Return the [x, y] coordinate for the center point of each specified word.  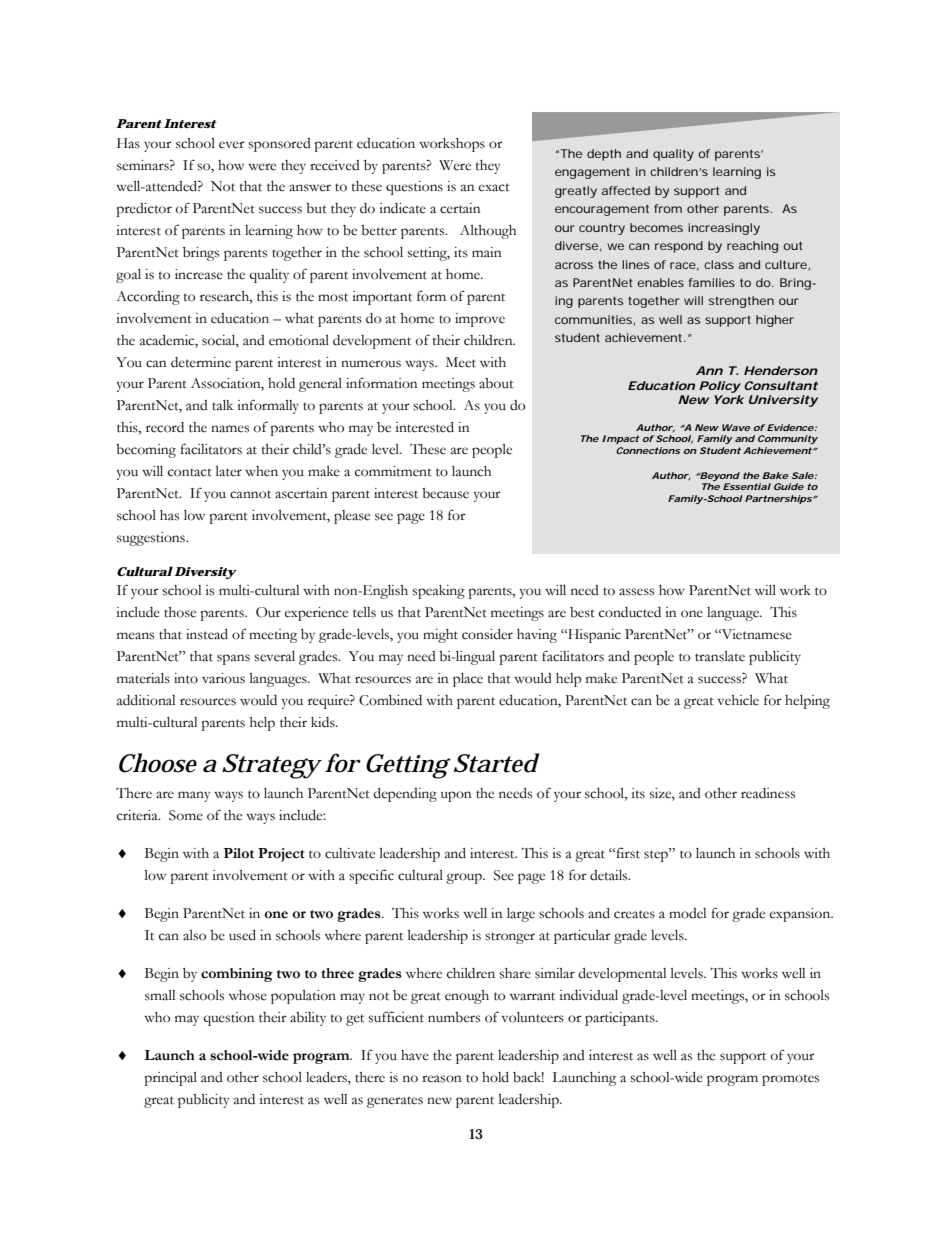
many [194, 796]
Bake [775, 475]
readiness [768, 793]
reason [442, 1079]
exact [494, 187]
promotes [790, 1080]
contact [190, 472]
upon [456, 796]
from [668, 208]
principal [170, 1079]
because [445, 493]
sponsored [279, 145]
